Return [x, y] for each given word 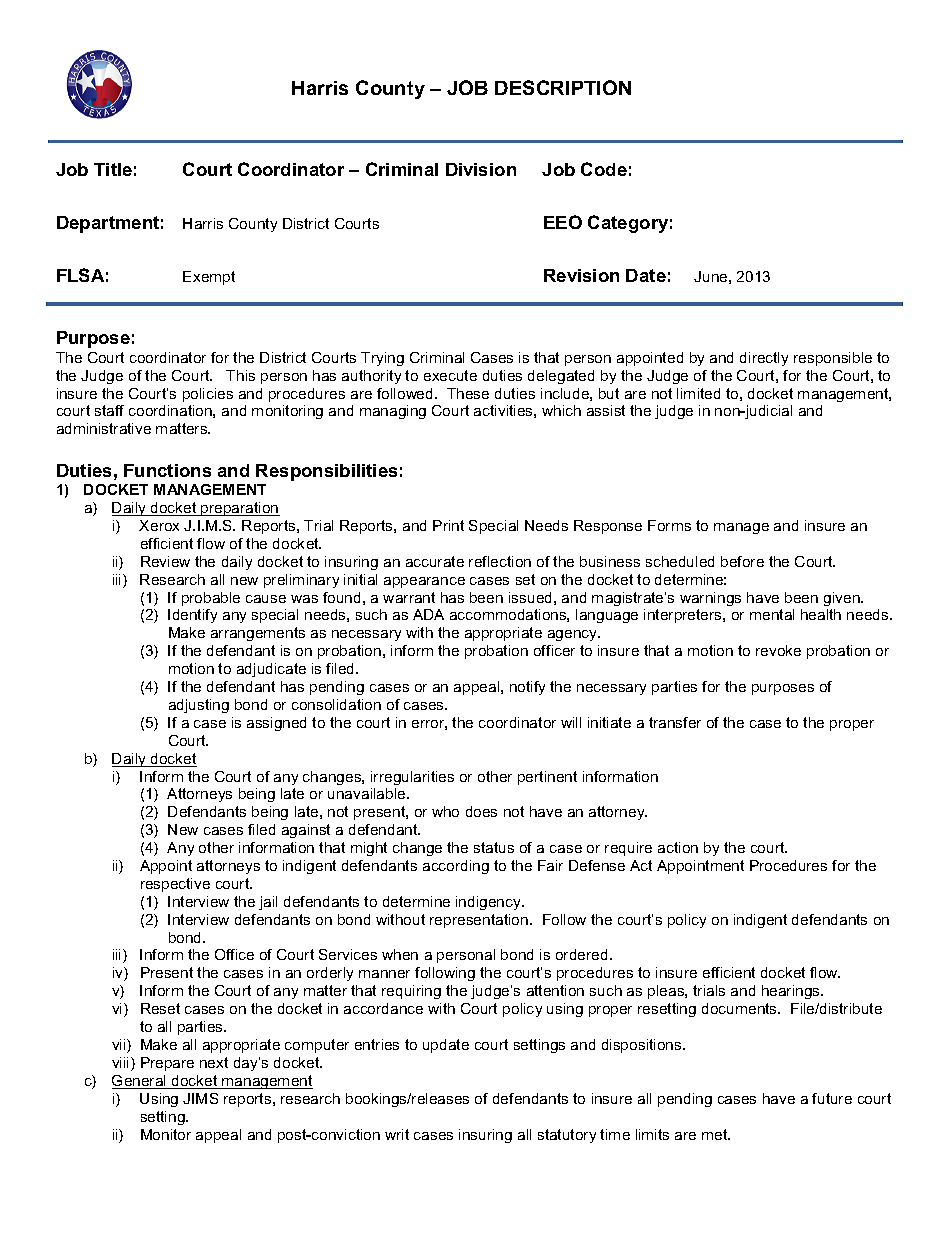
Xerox [159, 525]
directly [764, 359]
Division [481, 169]
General [140, 1082]
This [240, 375]
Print [448, 525]
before [742, 561]
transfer [675, 722]
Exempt [209, 278]
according [456, 867]
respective [175, 885]
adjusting [199, 706]
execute [450, 375]
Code [604, 169]
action [678, 847]
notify [527, 688]
